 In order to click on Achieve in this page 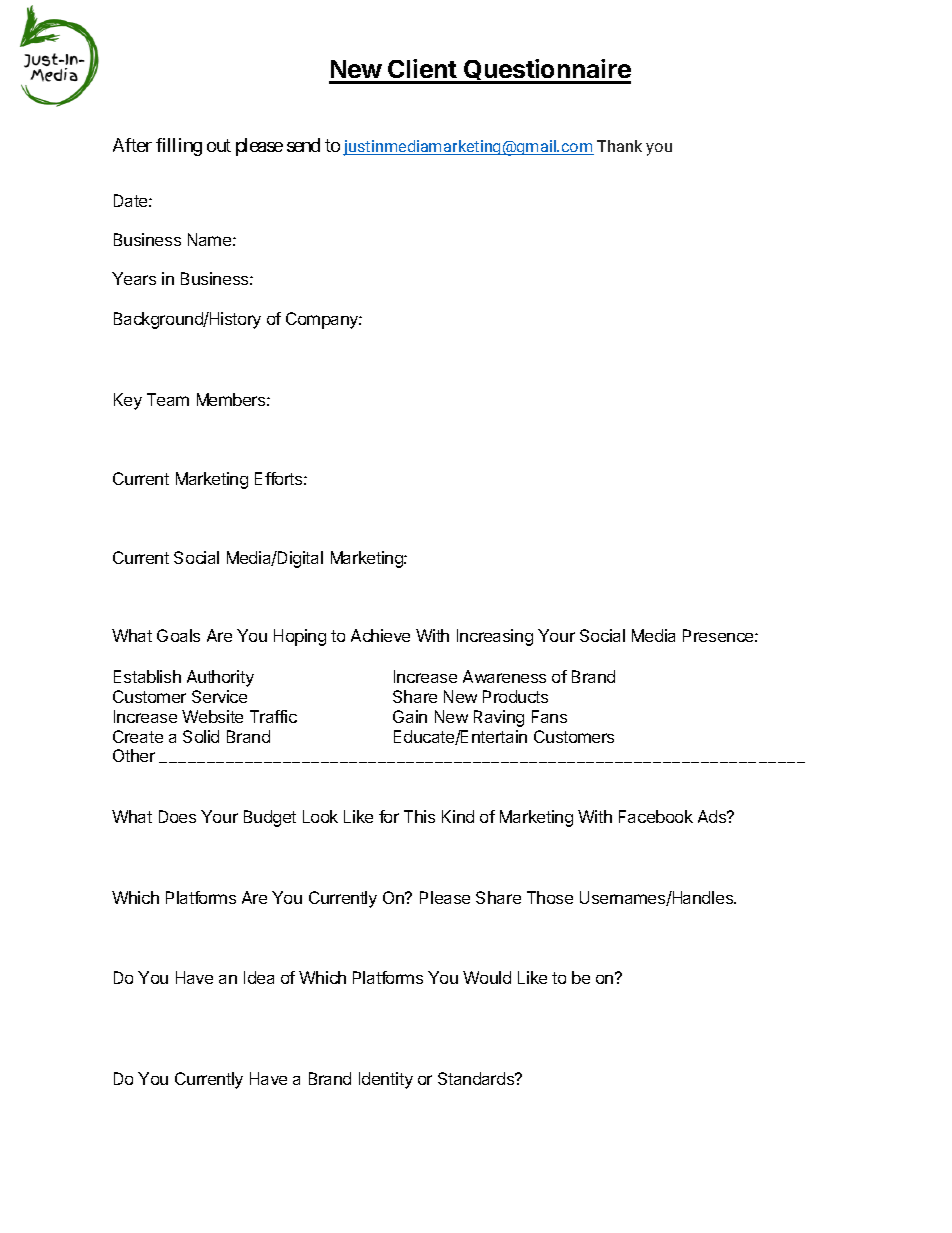, I will do `click(380, 635)`.
